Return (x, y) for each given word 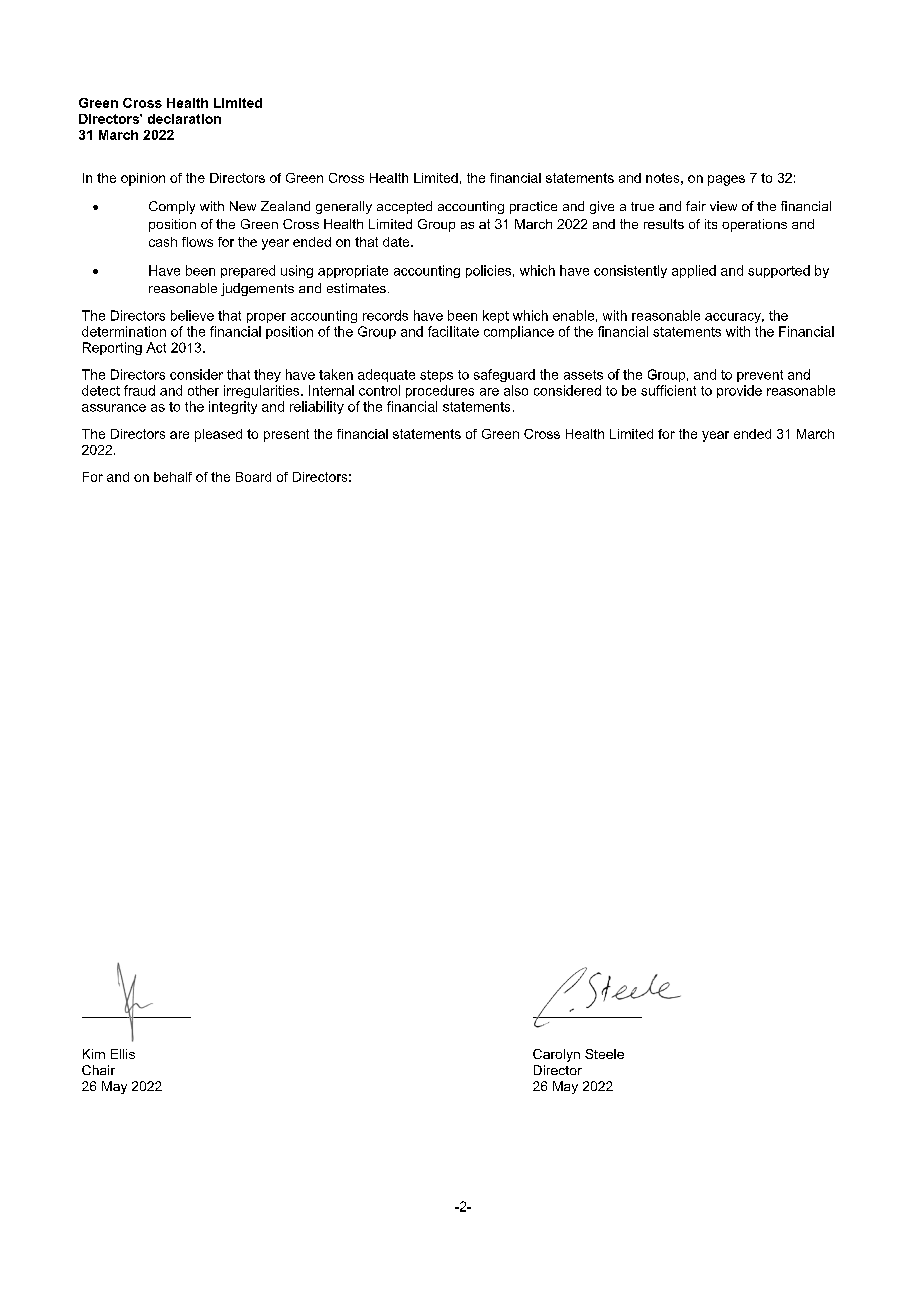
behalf (173, 477)
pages (726, 180)
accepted (404, 207)
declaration (184, 119)
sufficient (668, 390)
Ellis (123, 1054)
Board (253, 477)
